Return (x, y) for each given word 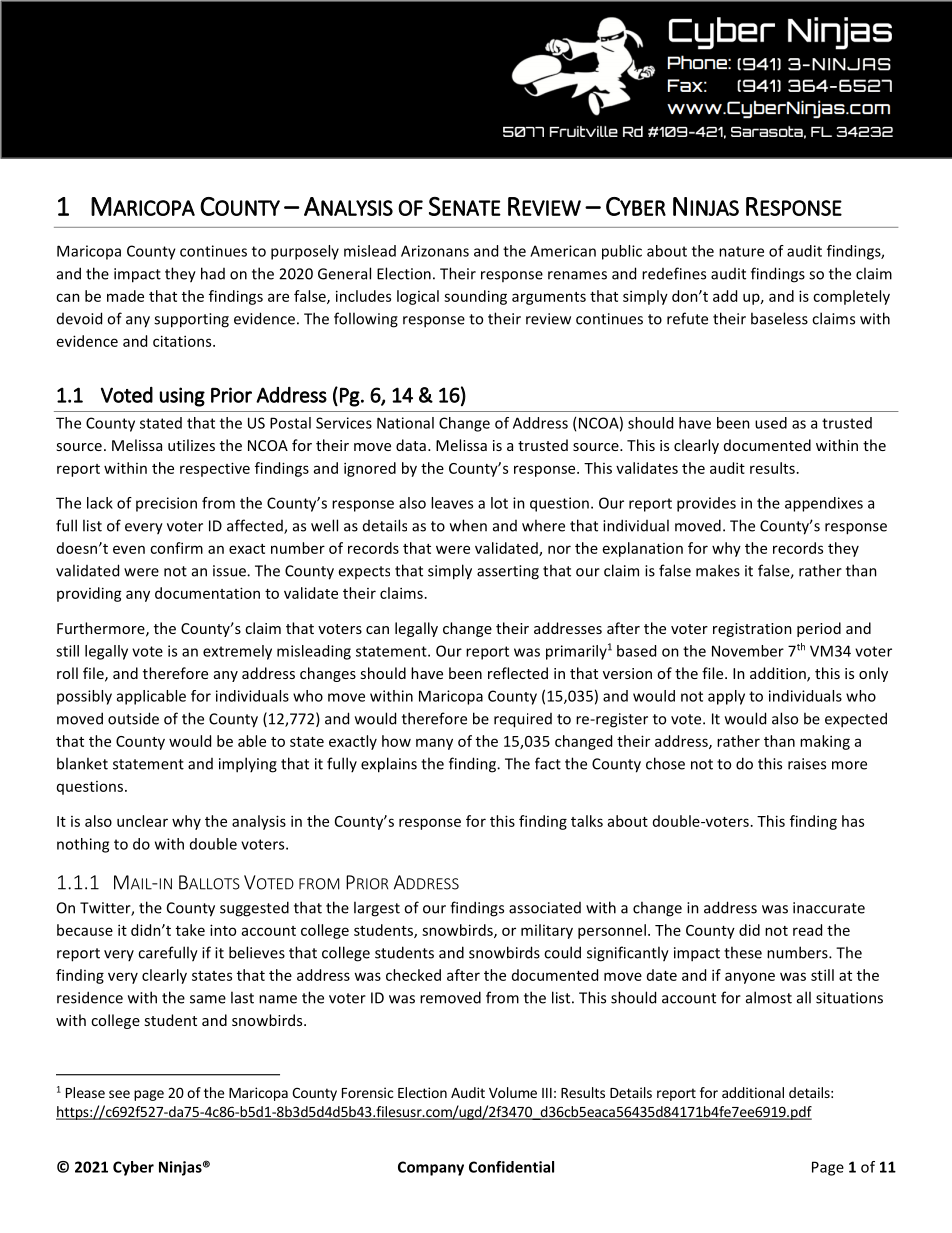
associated (545, 908)
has (853, 821)
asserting (508, 572)
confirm (176, 548)
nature (741, 251)
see (119, 1094)
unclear (142, 821)
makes (718, 570)
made (125, 296)
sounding (475, 297)
